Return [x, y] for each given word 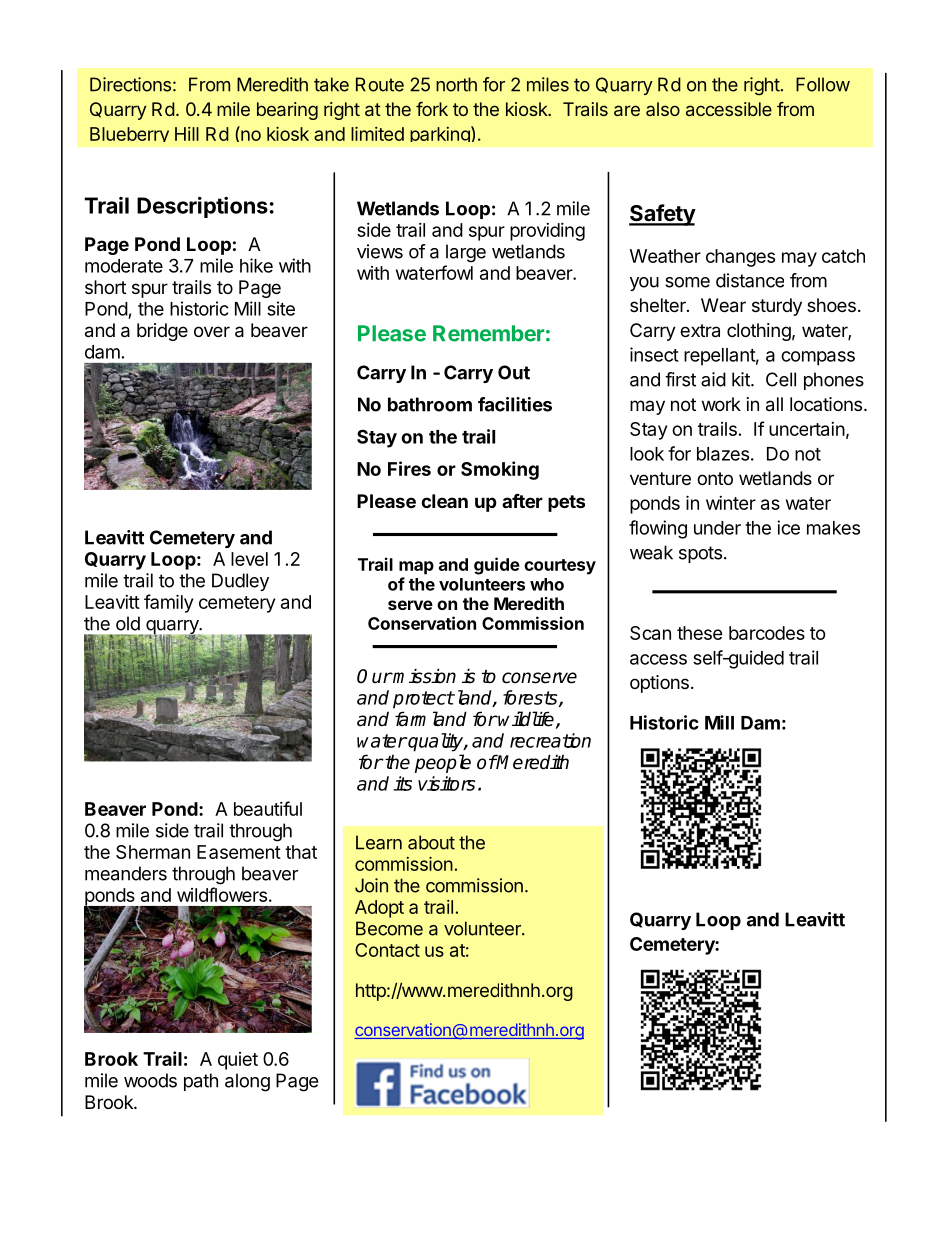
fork [432, 109]
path [201, 1082]
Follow [823, 84]
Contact [387, 950]
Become [389, 928]
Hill [187, 134]
